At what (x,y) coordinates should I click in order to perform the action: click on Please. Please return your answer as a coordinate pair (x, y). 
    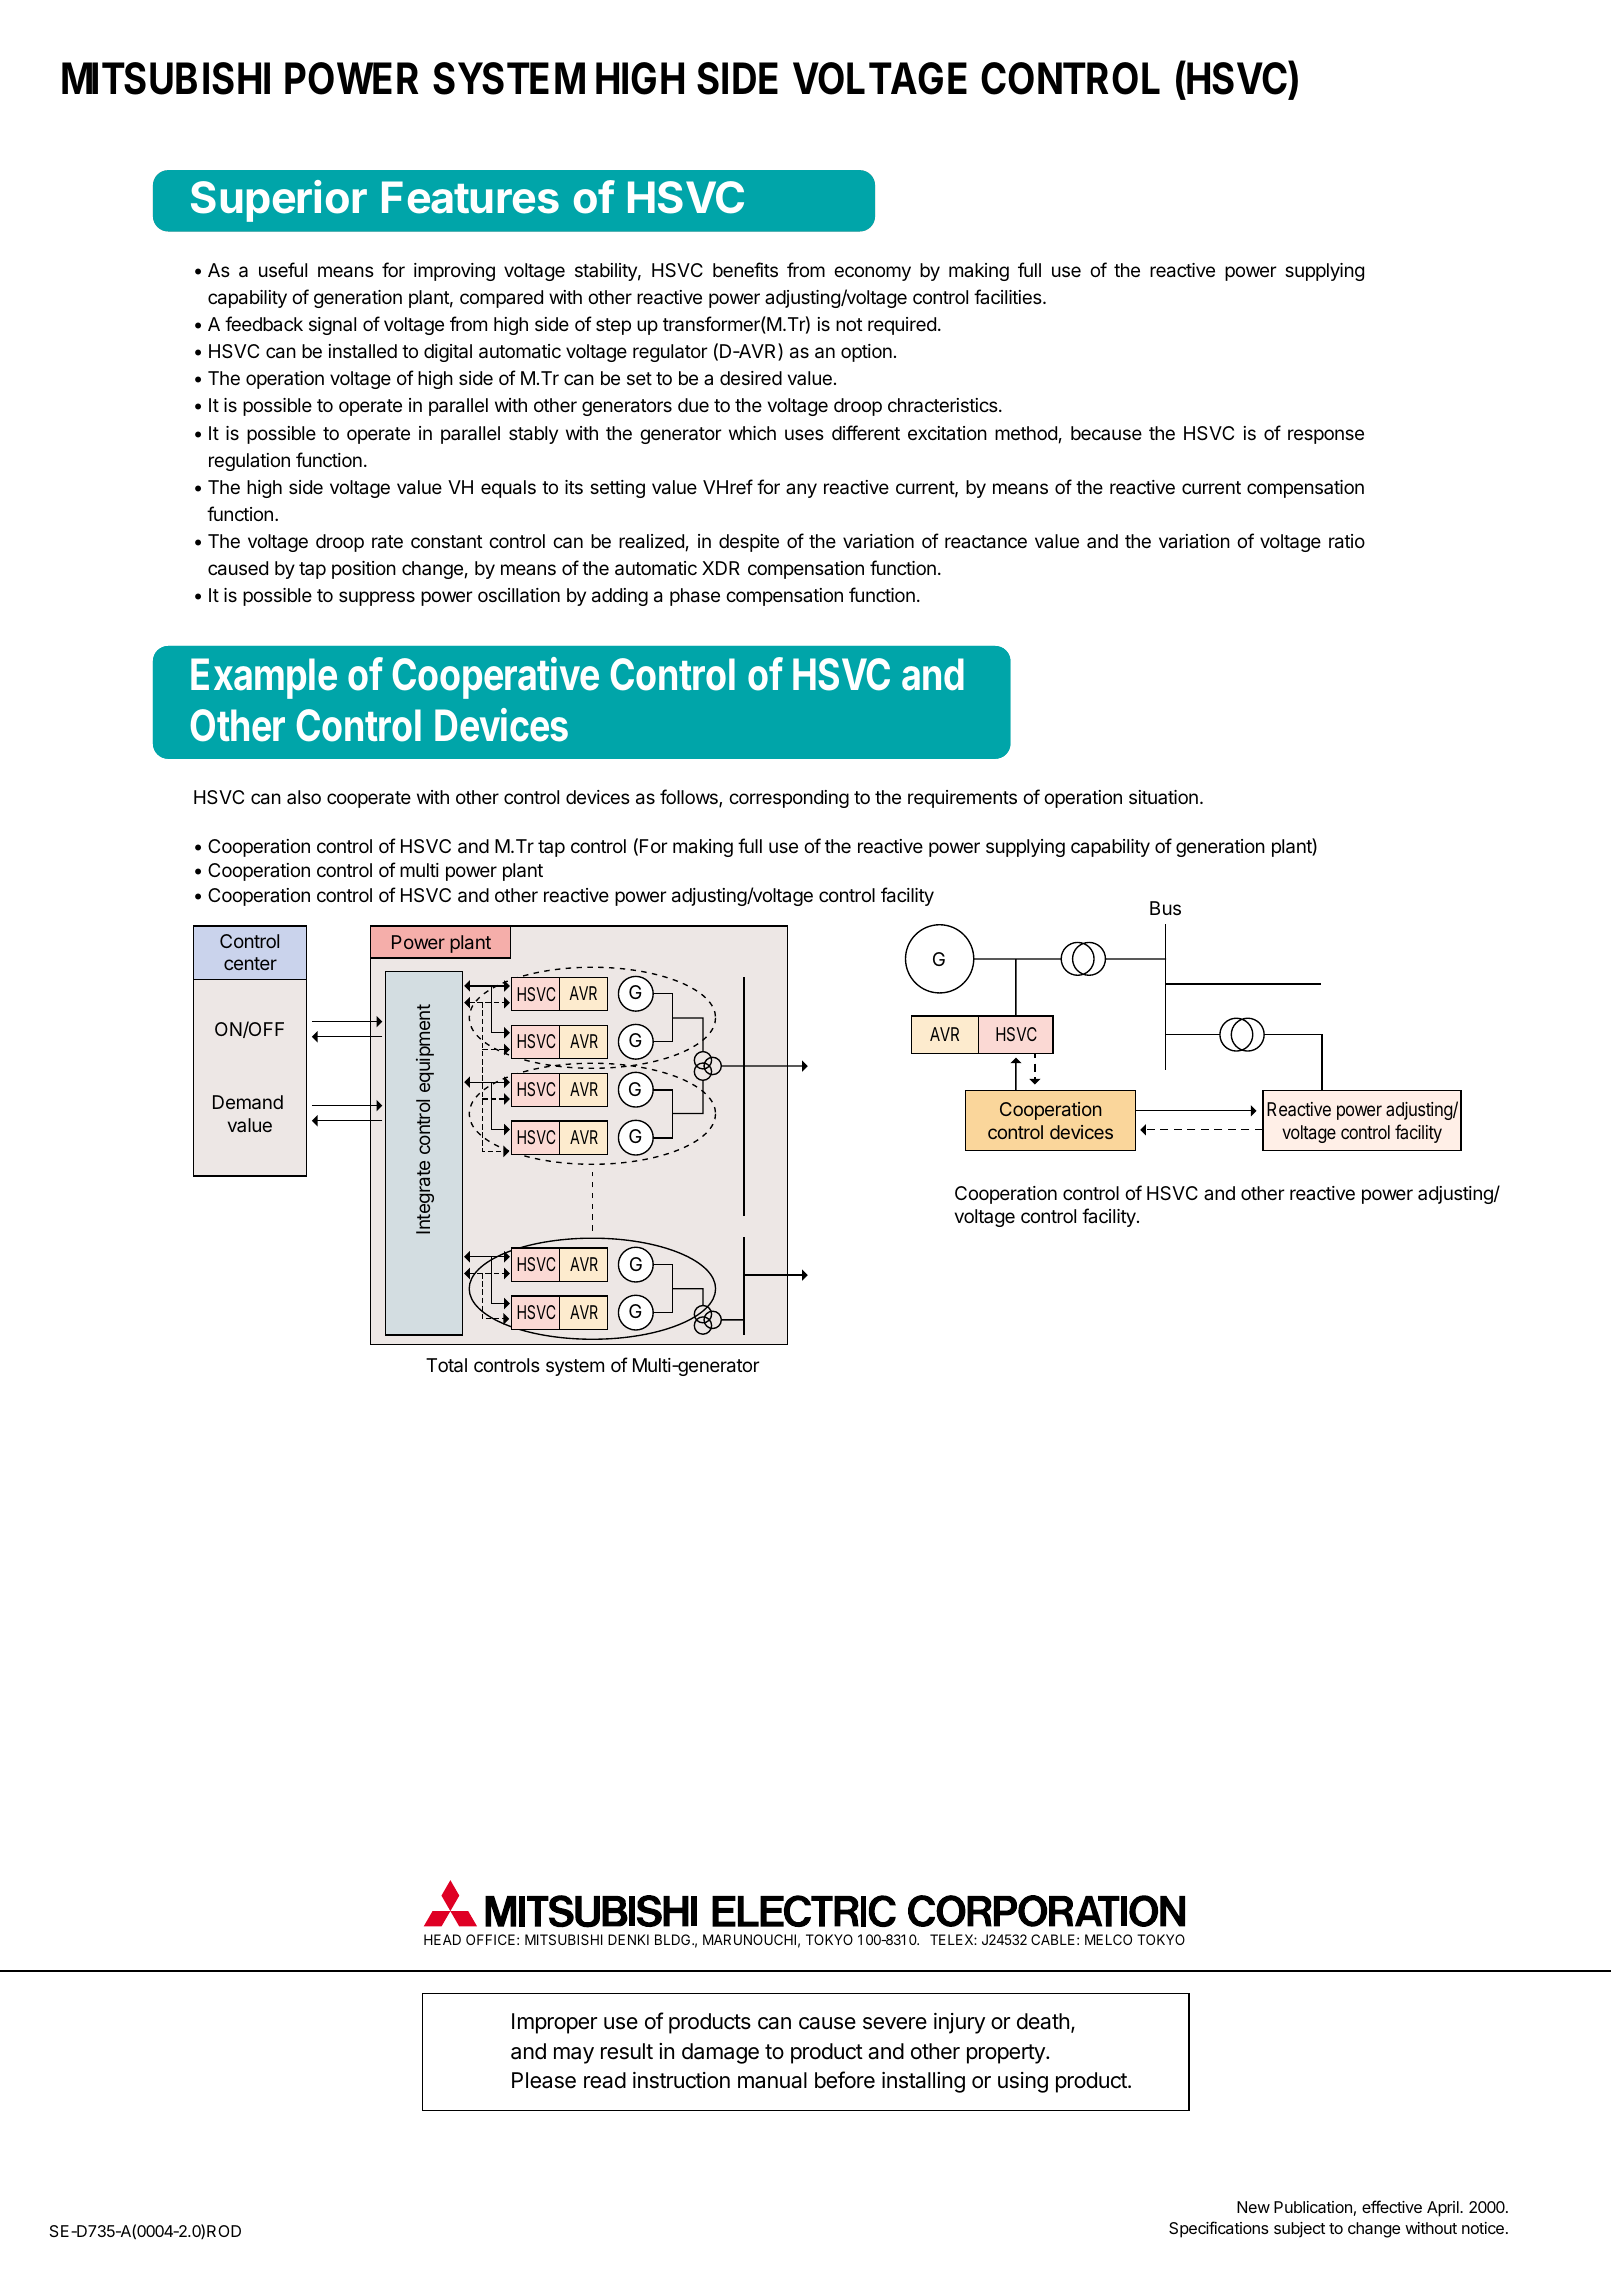
    Looking at the image, I should click on (544, 2080).
